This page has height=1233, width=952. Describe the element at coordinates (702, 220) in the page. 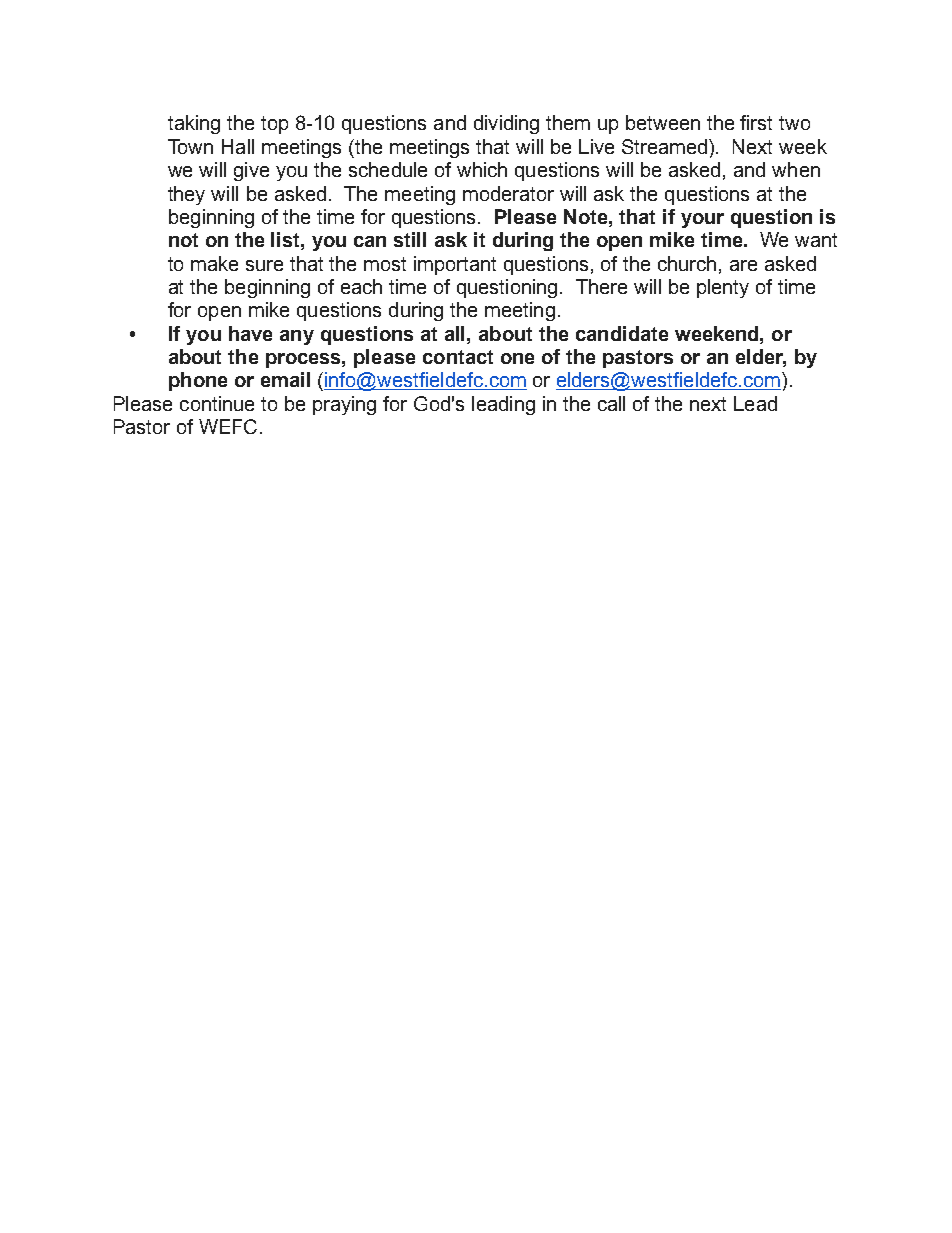

I see `your` at that location.
